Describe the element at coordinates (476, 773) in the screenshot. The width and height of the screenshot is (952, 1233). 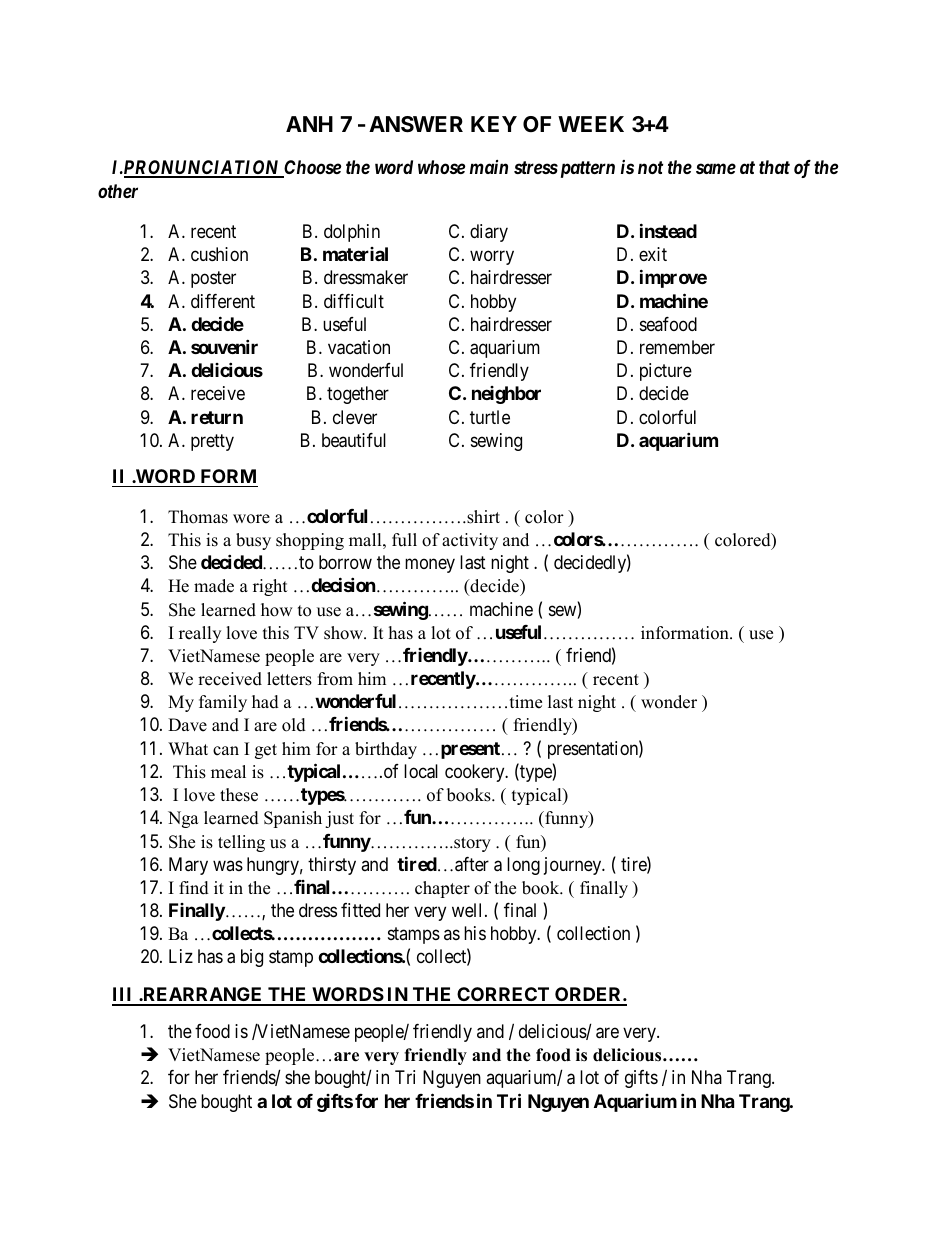
I see `cookery` at that location.
